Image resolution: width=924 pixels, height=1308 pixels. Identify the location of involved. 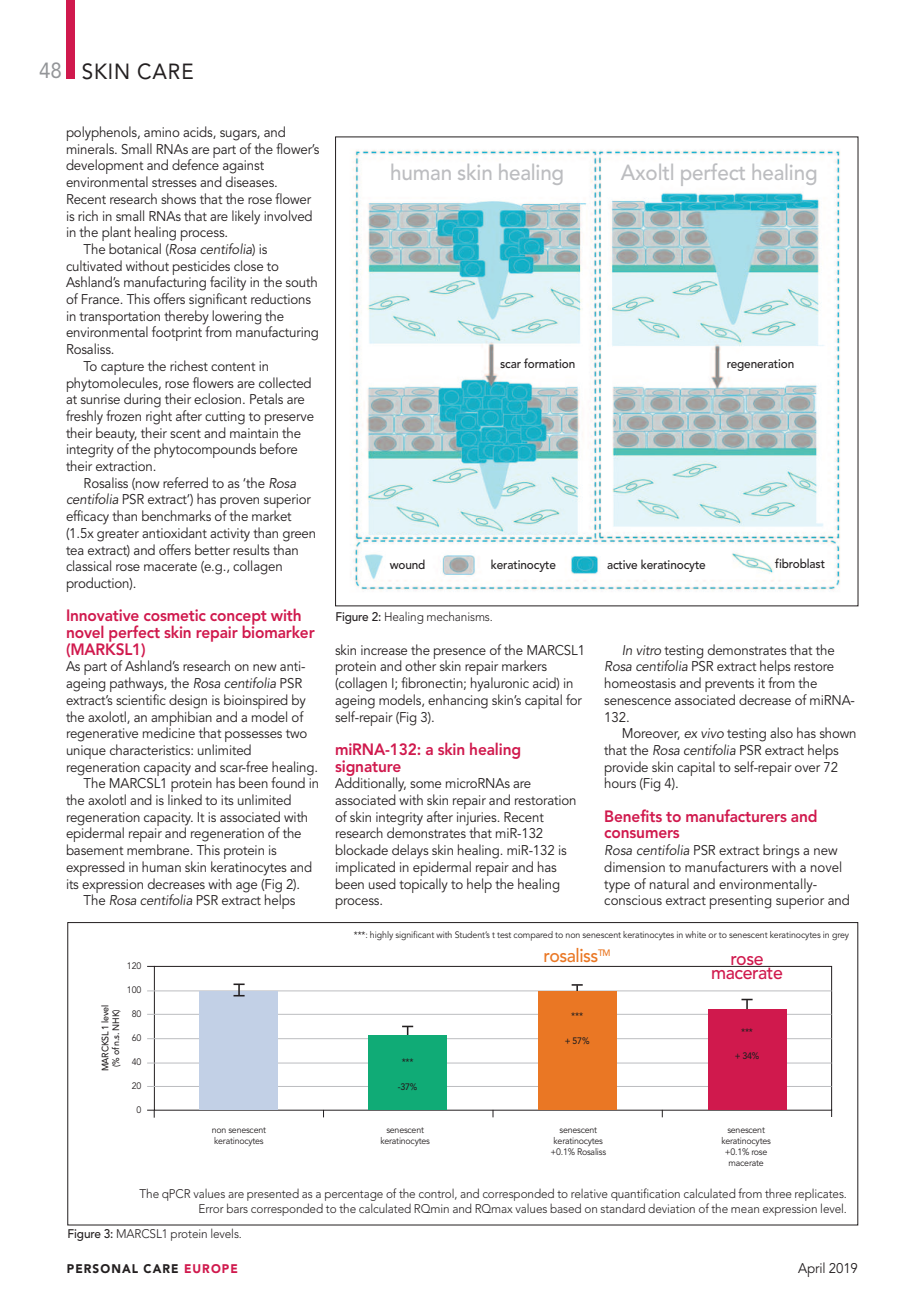
(288, 215).
